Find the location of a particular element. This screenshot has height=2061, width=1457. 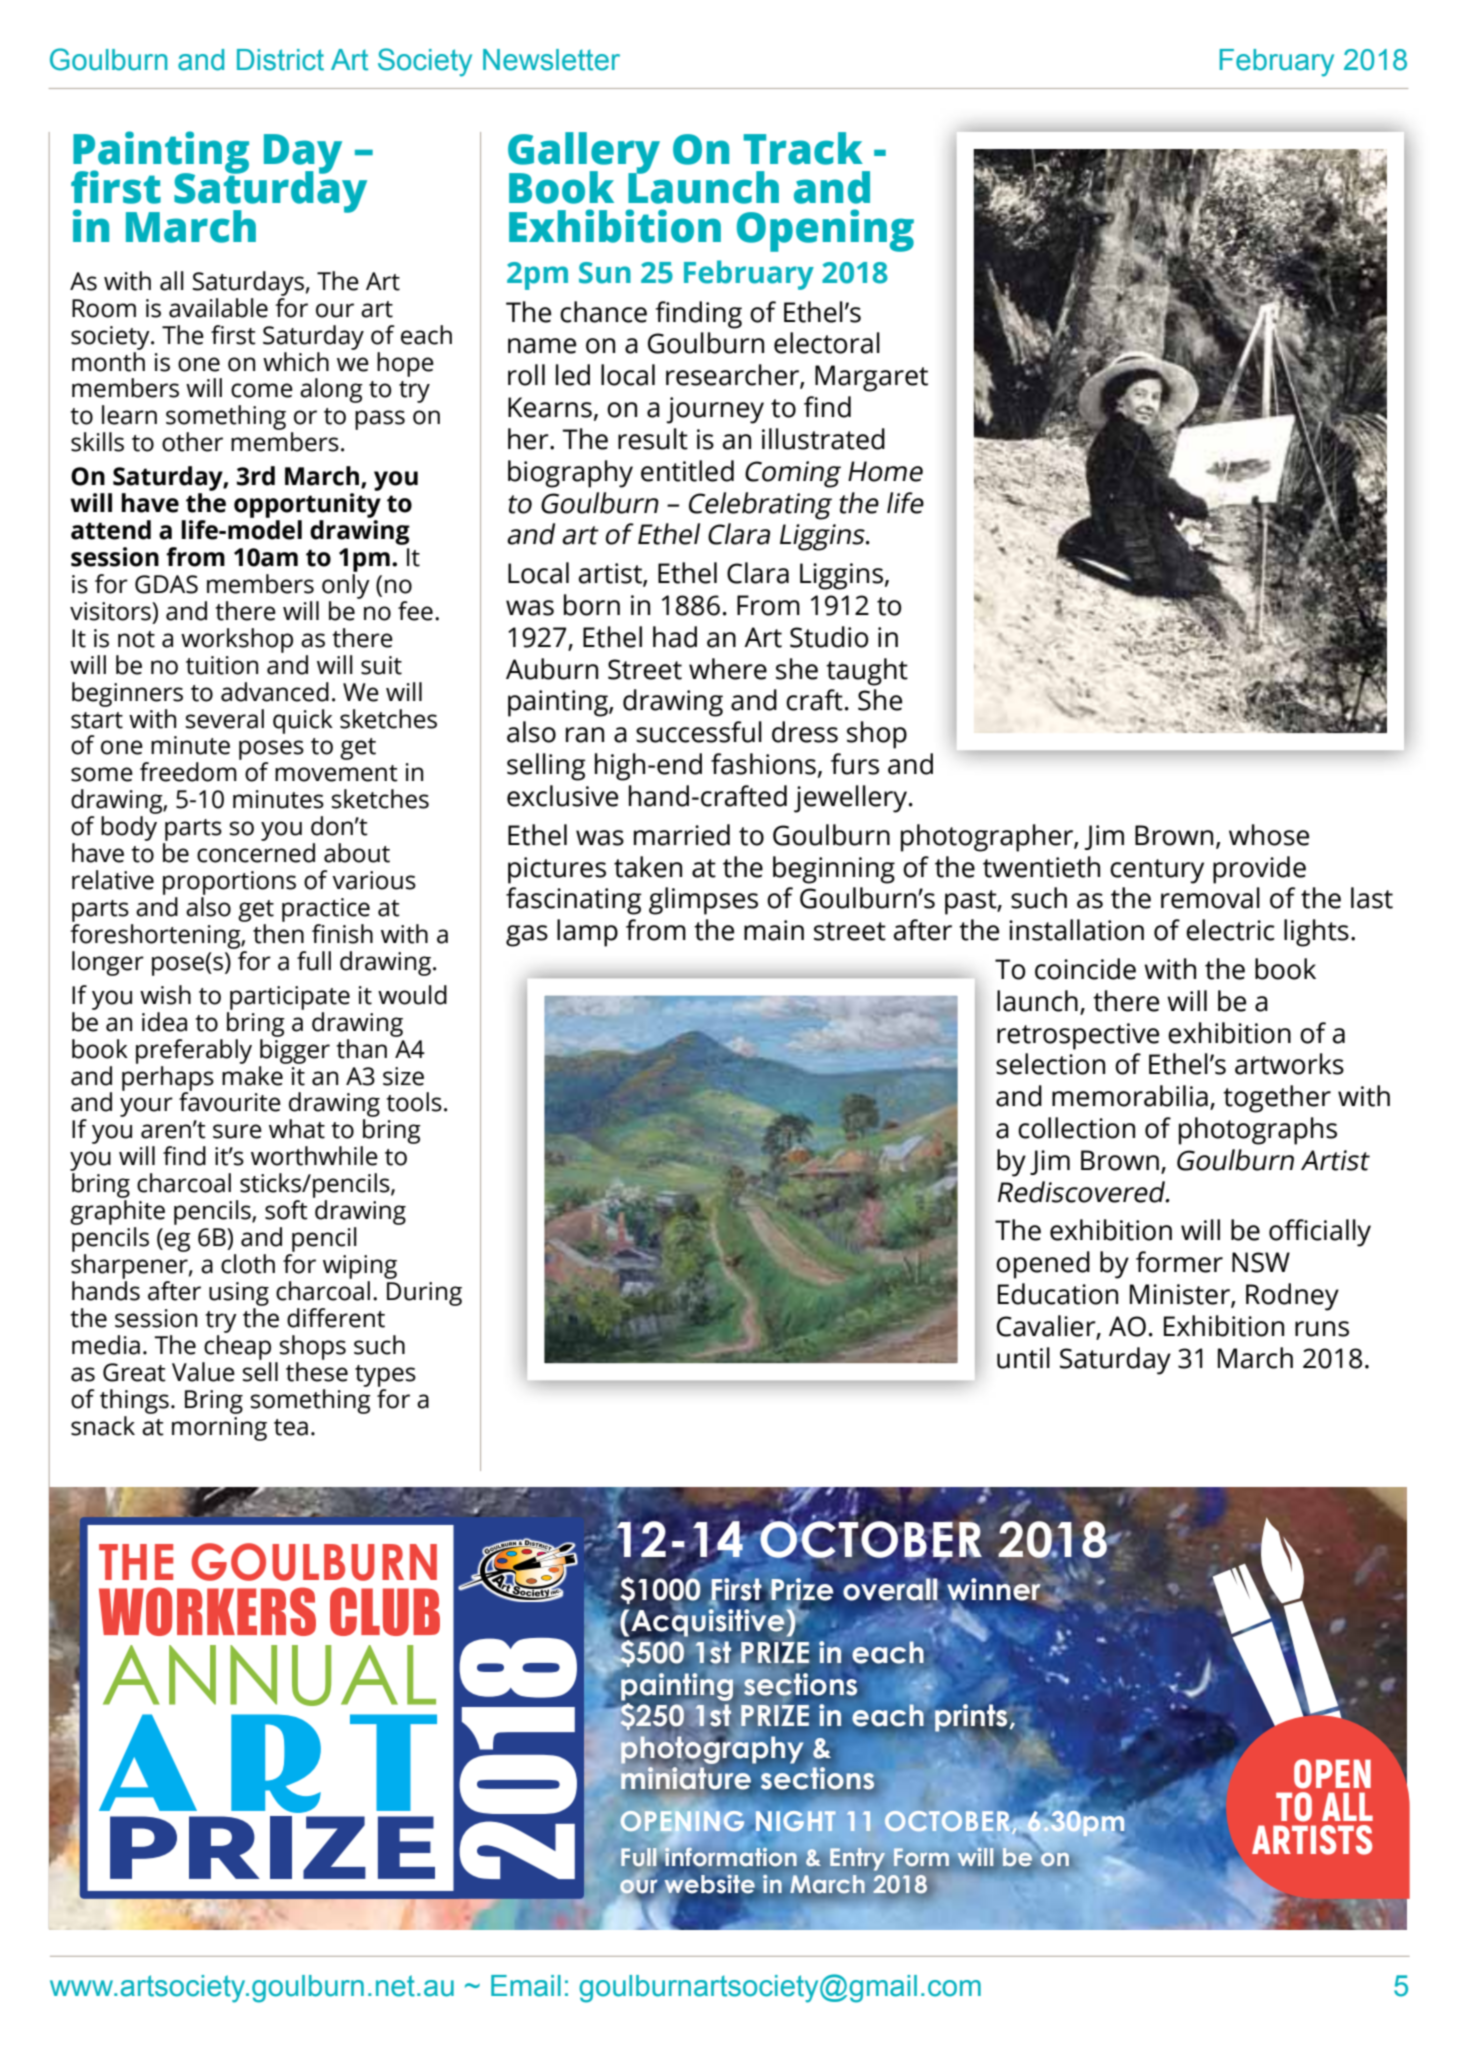

Track is located at coordinates (803, 148).
